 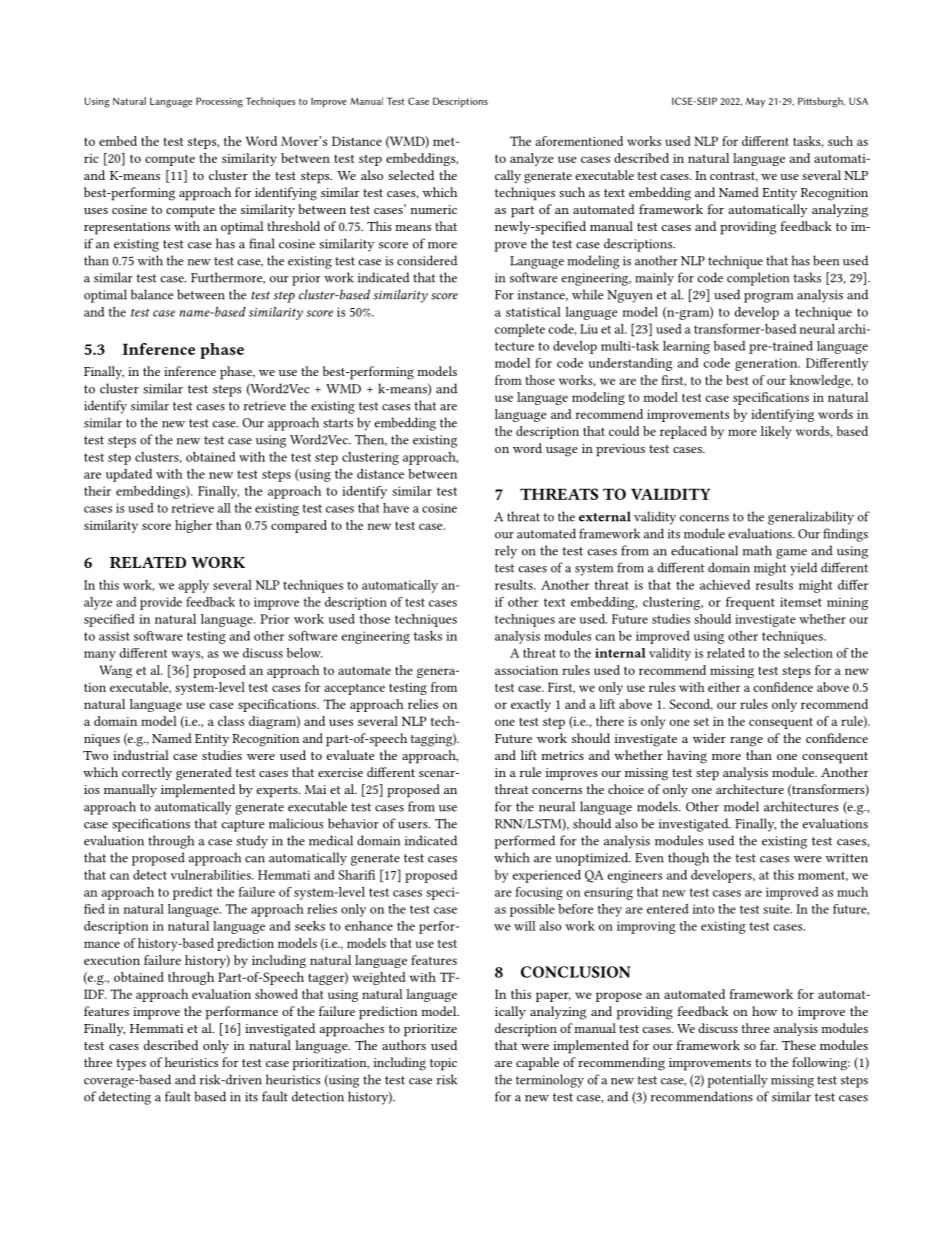 What do you see at coordinates (152, 294) in the image?
I see `balance` at bounding box center [152, 294].
